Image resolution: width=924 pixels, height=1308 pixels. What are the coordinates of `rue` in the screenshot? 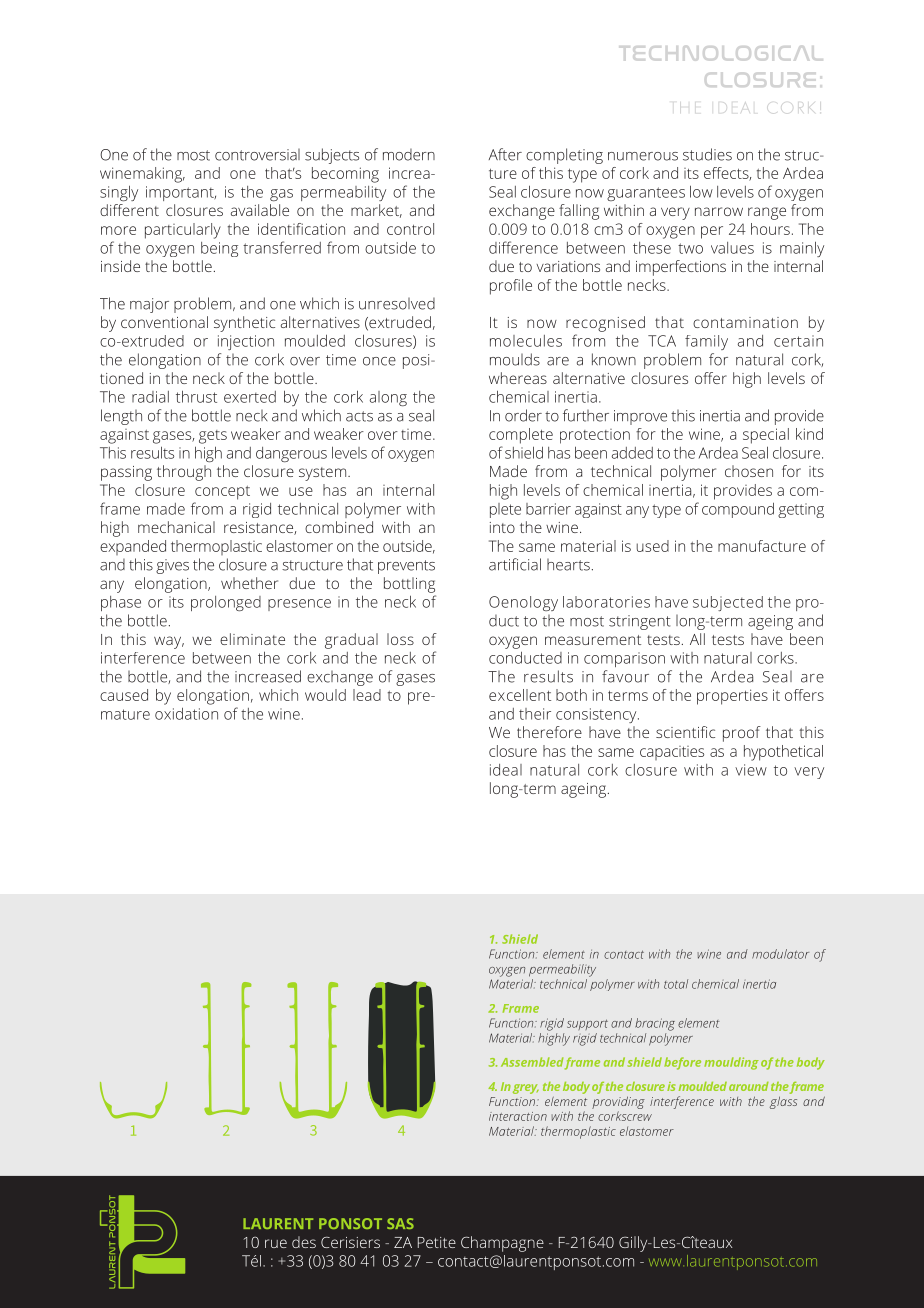 It's located at (276, 1243).
